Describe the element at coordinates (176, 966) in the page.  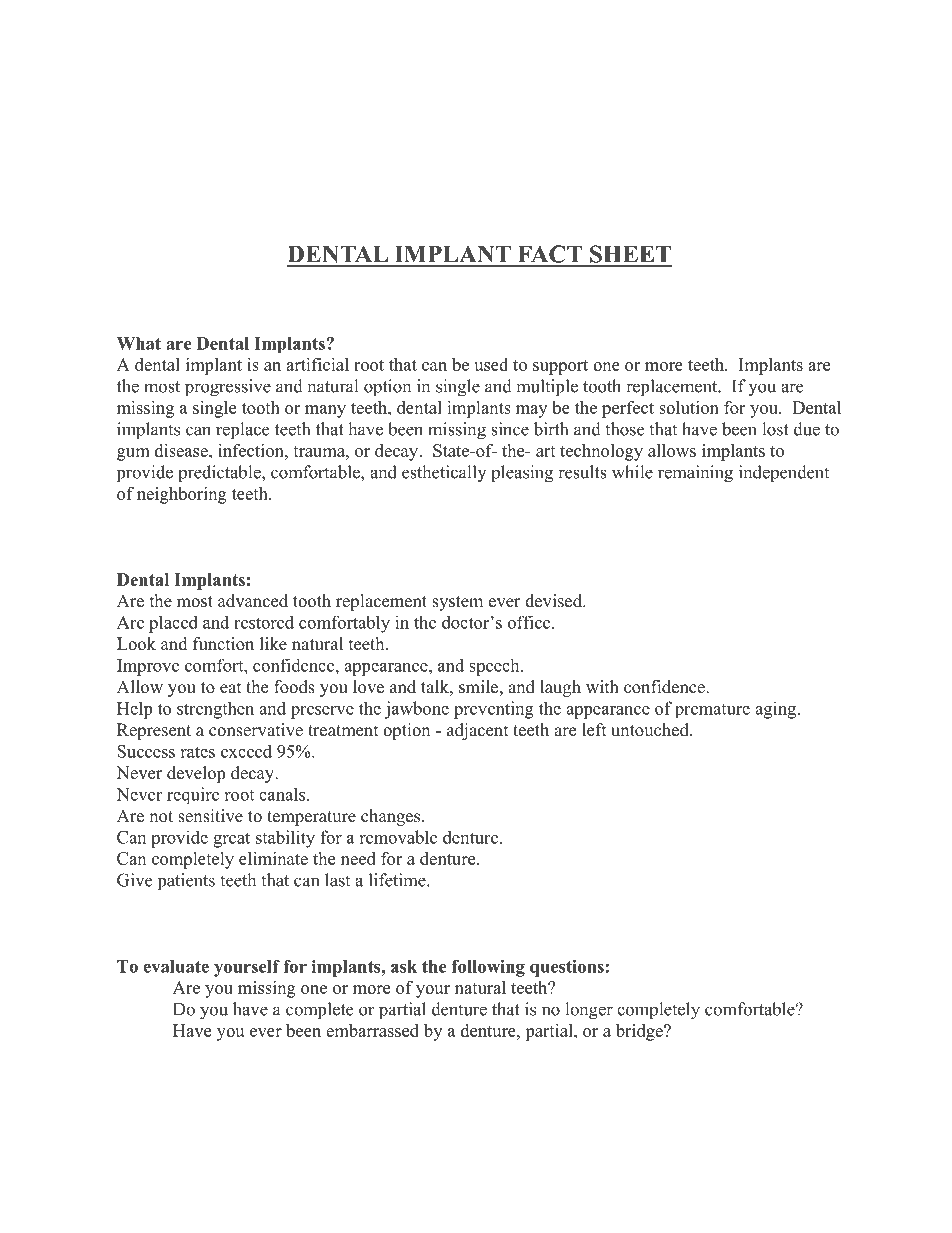
I see `evaluate` at that location.
